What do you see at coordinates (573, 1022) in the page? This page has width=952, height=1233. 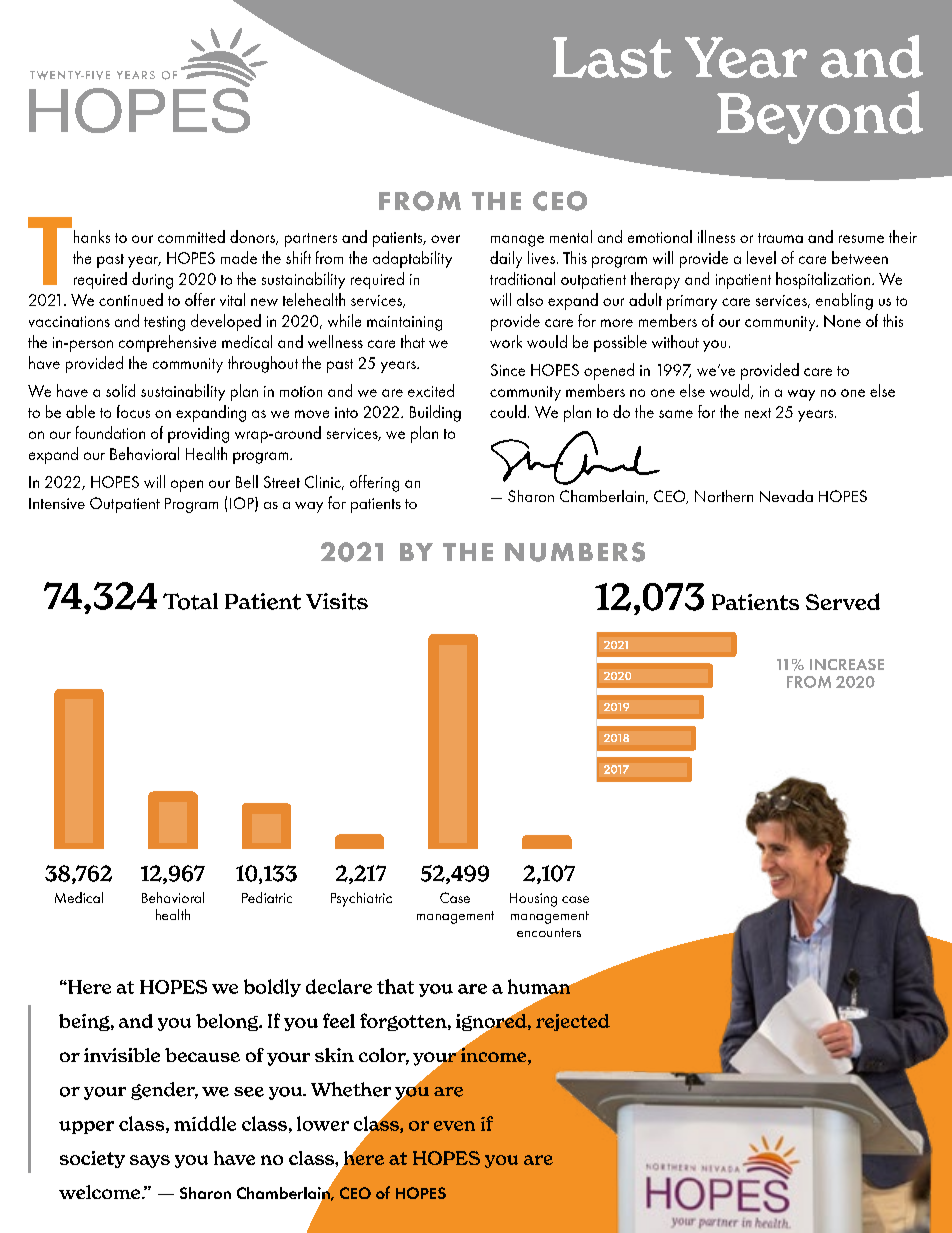 I see `rejected` at bounding box center [573, 1022].
